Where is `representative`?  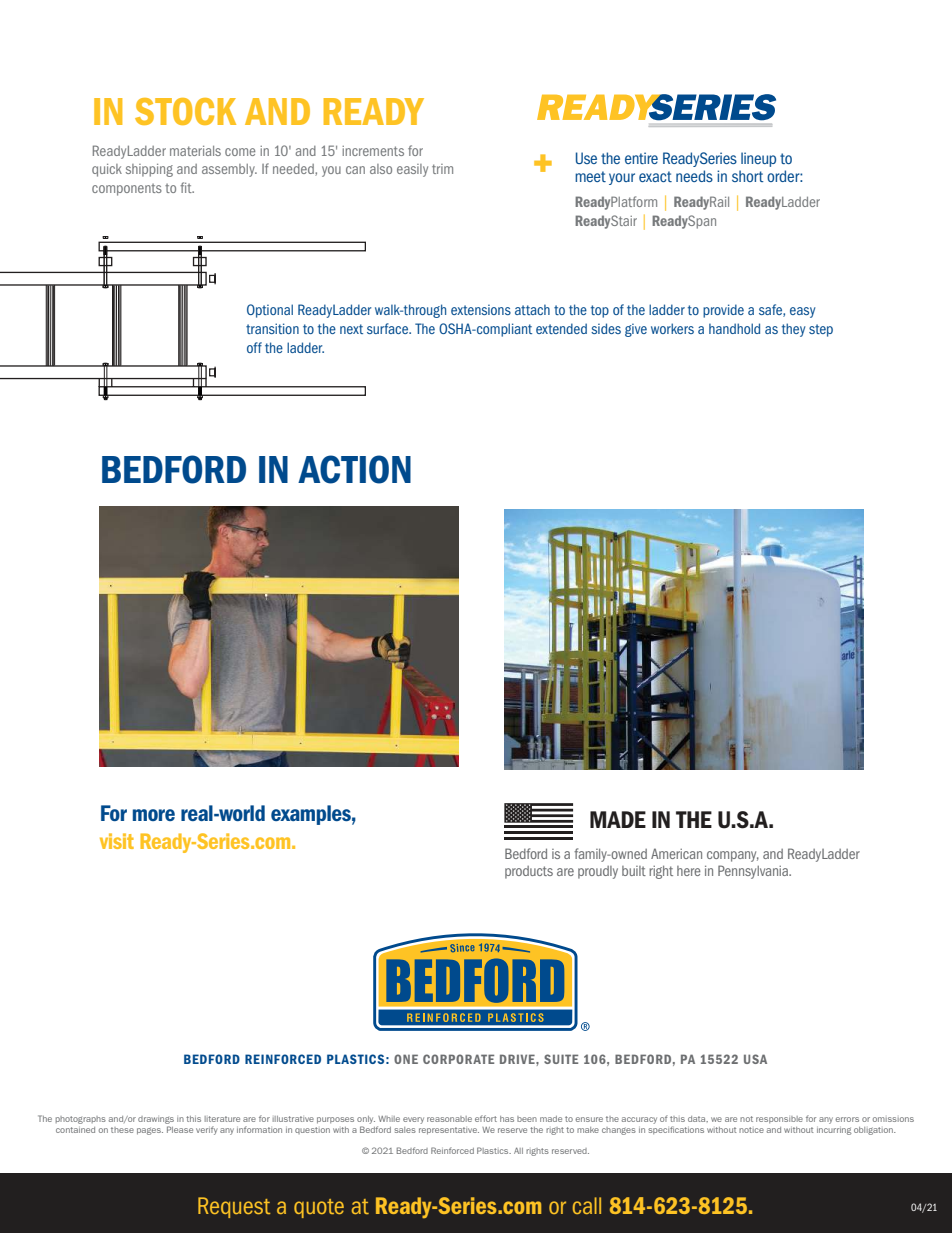
representative is located at coordinates (449, 1131).
